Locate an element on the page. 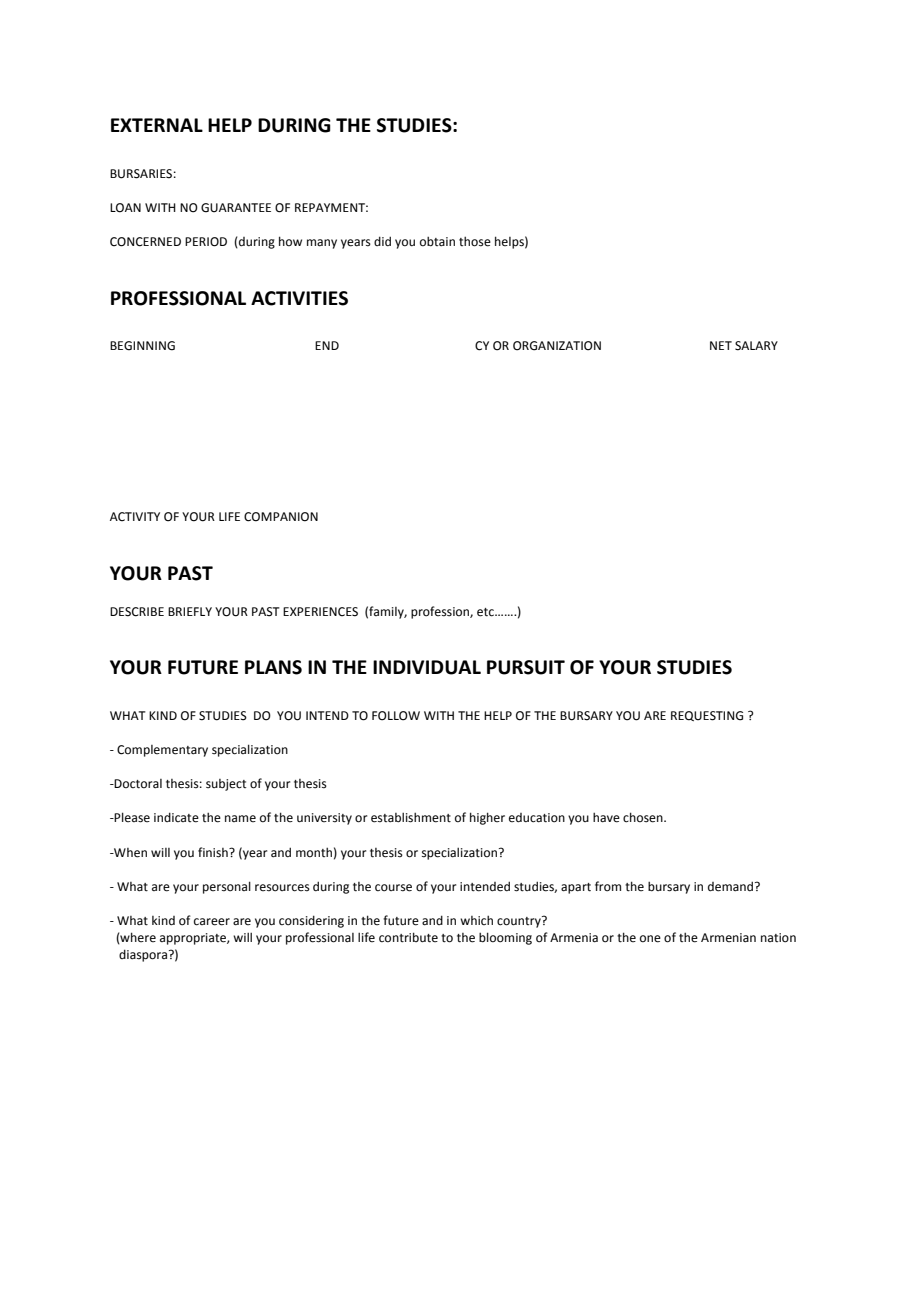 This document has width=924, height=1308. ORGANIZATION is located at coordinates (557, 346).
